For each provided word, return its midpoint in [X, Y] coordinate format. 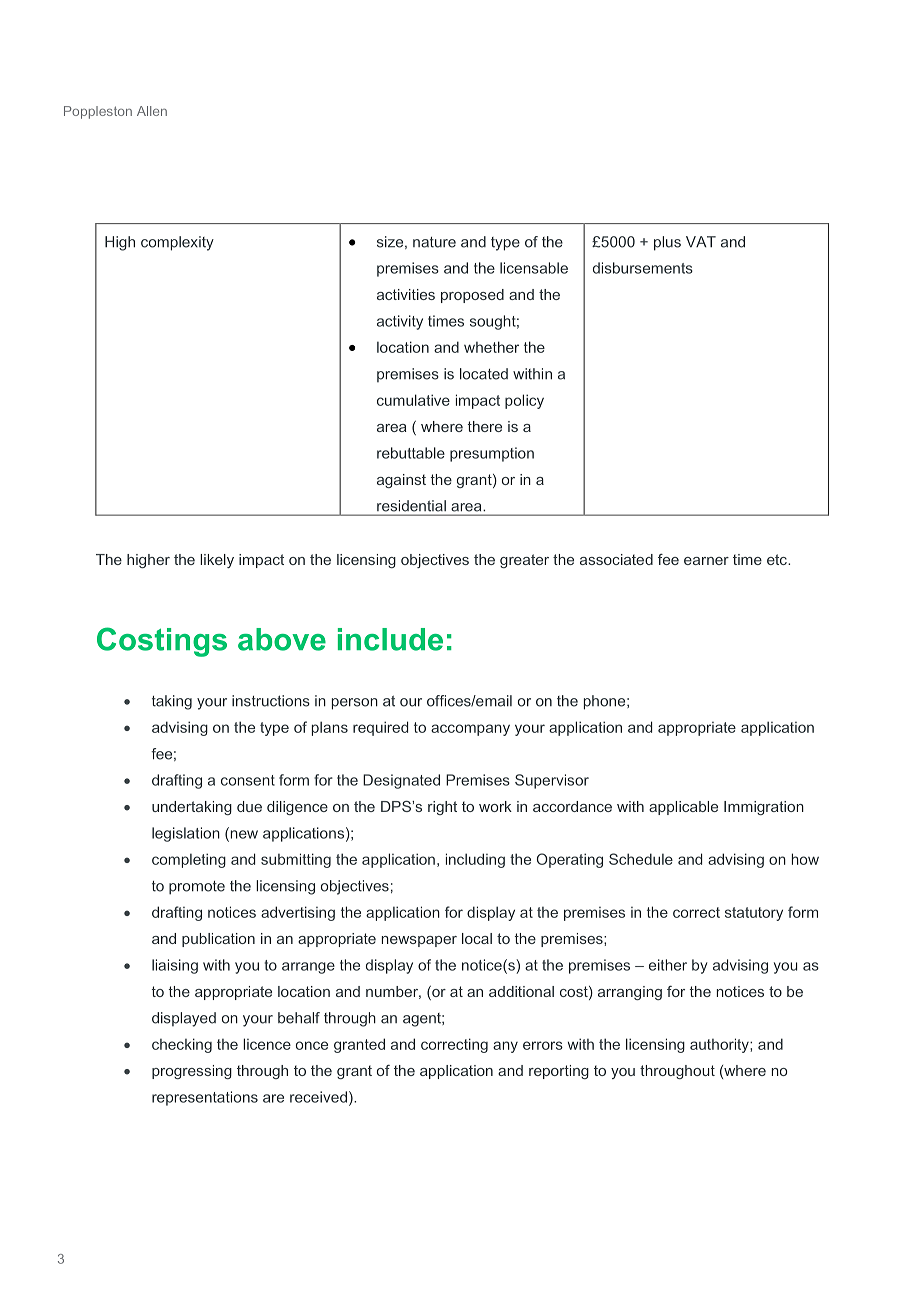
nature [434, 242]
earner [706, 561]
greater [524, 561]
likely [217, 561]
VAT [701, 242]
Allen [152, 111]
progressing [192, 1072]
